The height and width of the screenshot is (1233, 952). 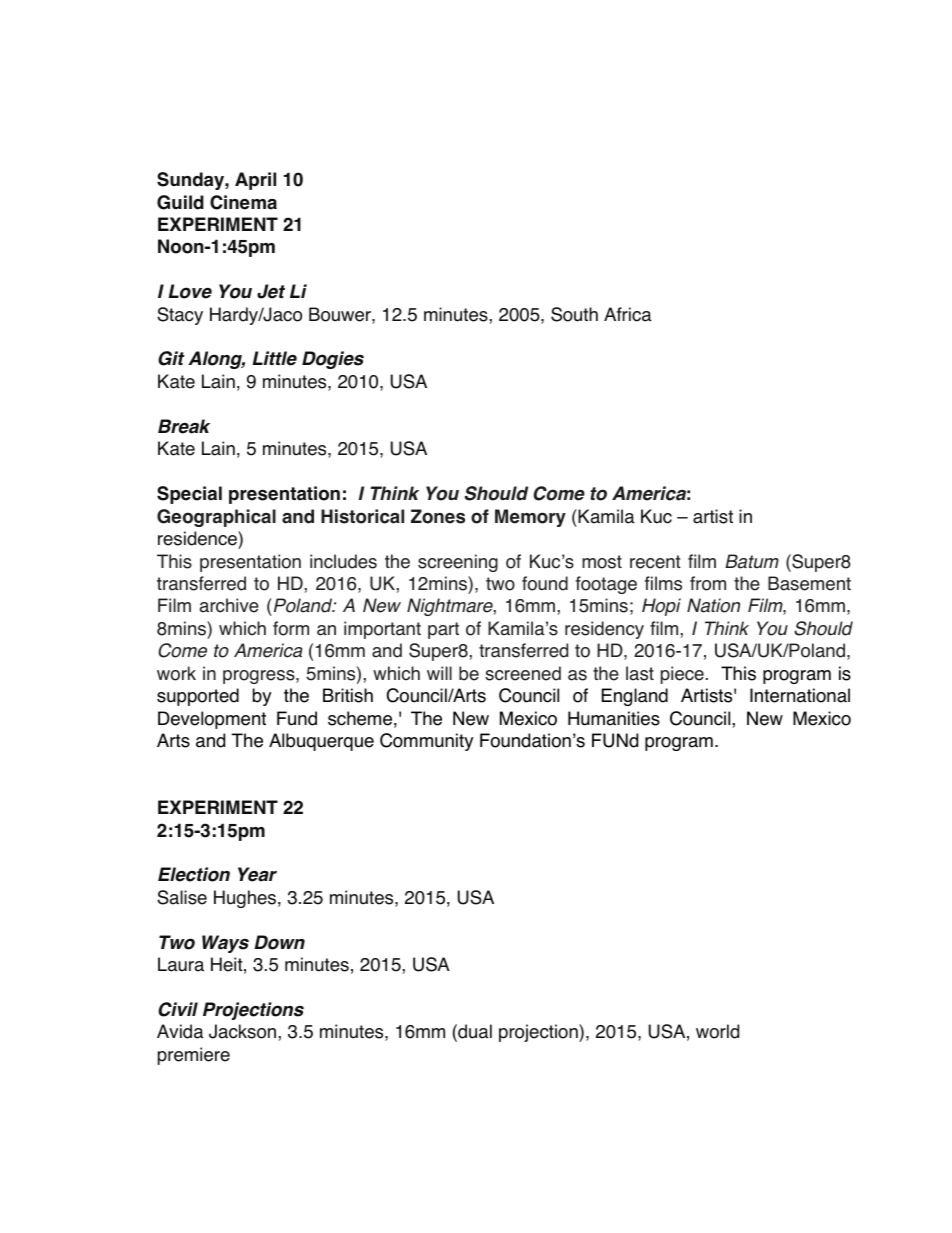 I want to click on recent, so click(x=655, y=562).
